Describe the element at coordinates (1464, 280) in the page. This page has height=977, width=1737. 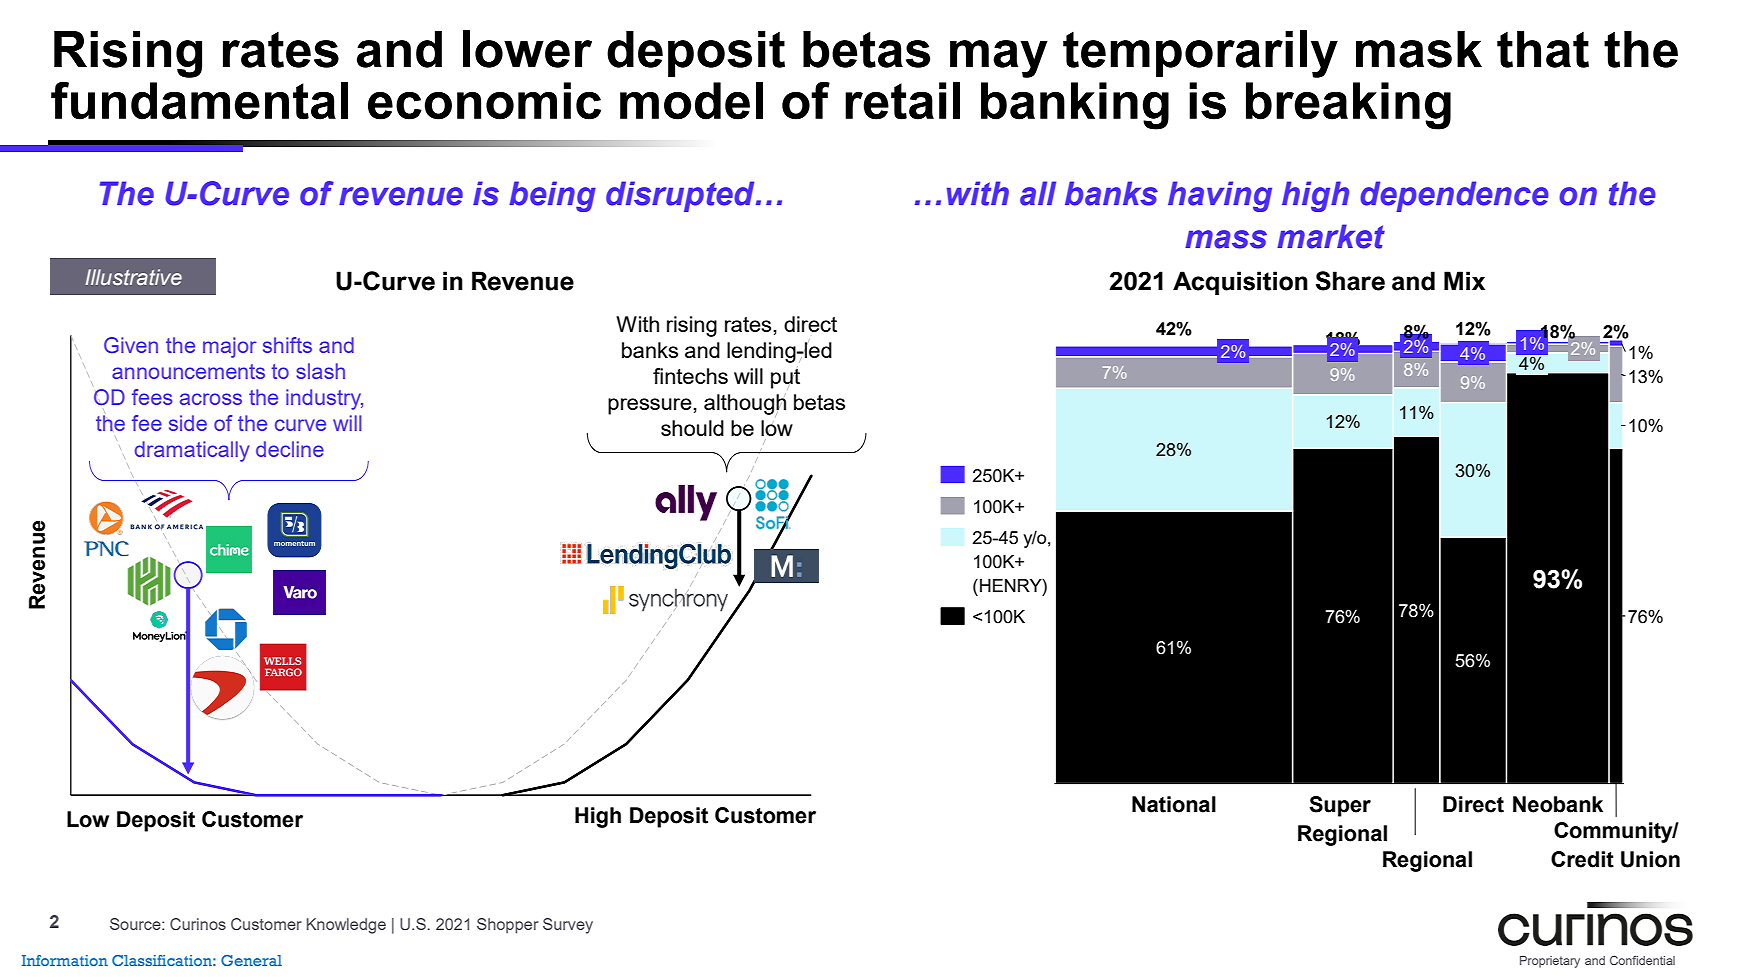
I see `Mix` at that location.
